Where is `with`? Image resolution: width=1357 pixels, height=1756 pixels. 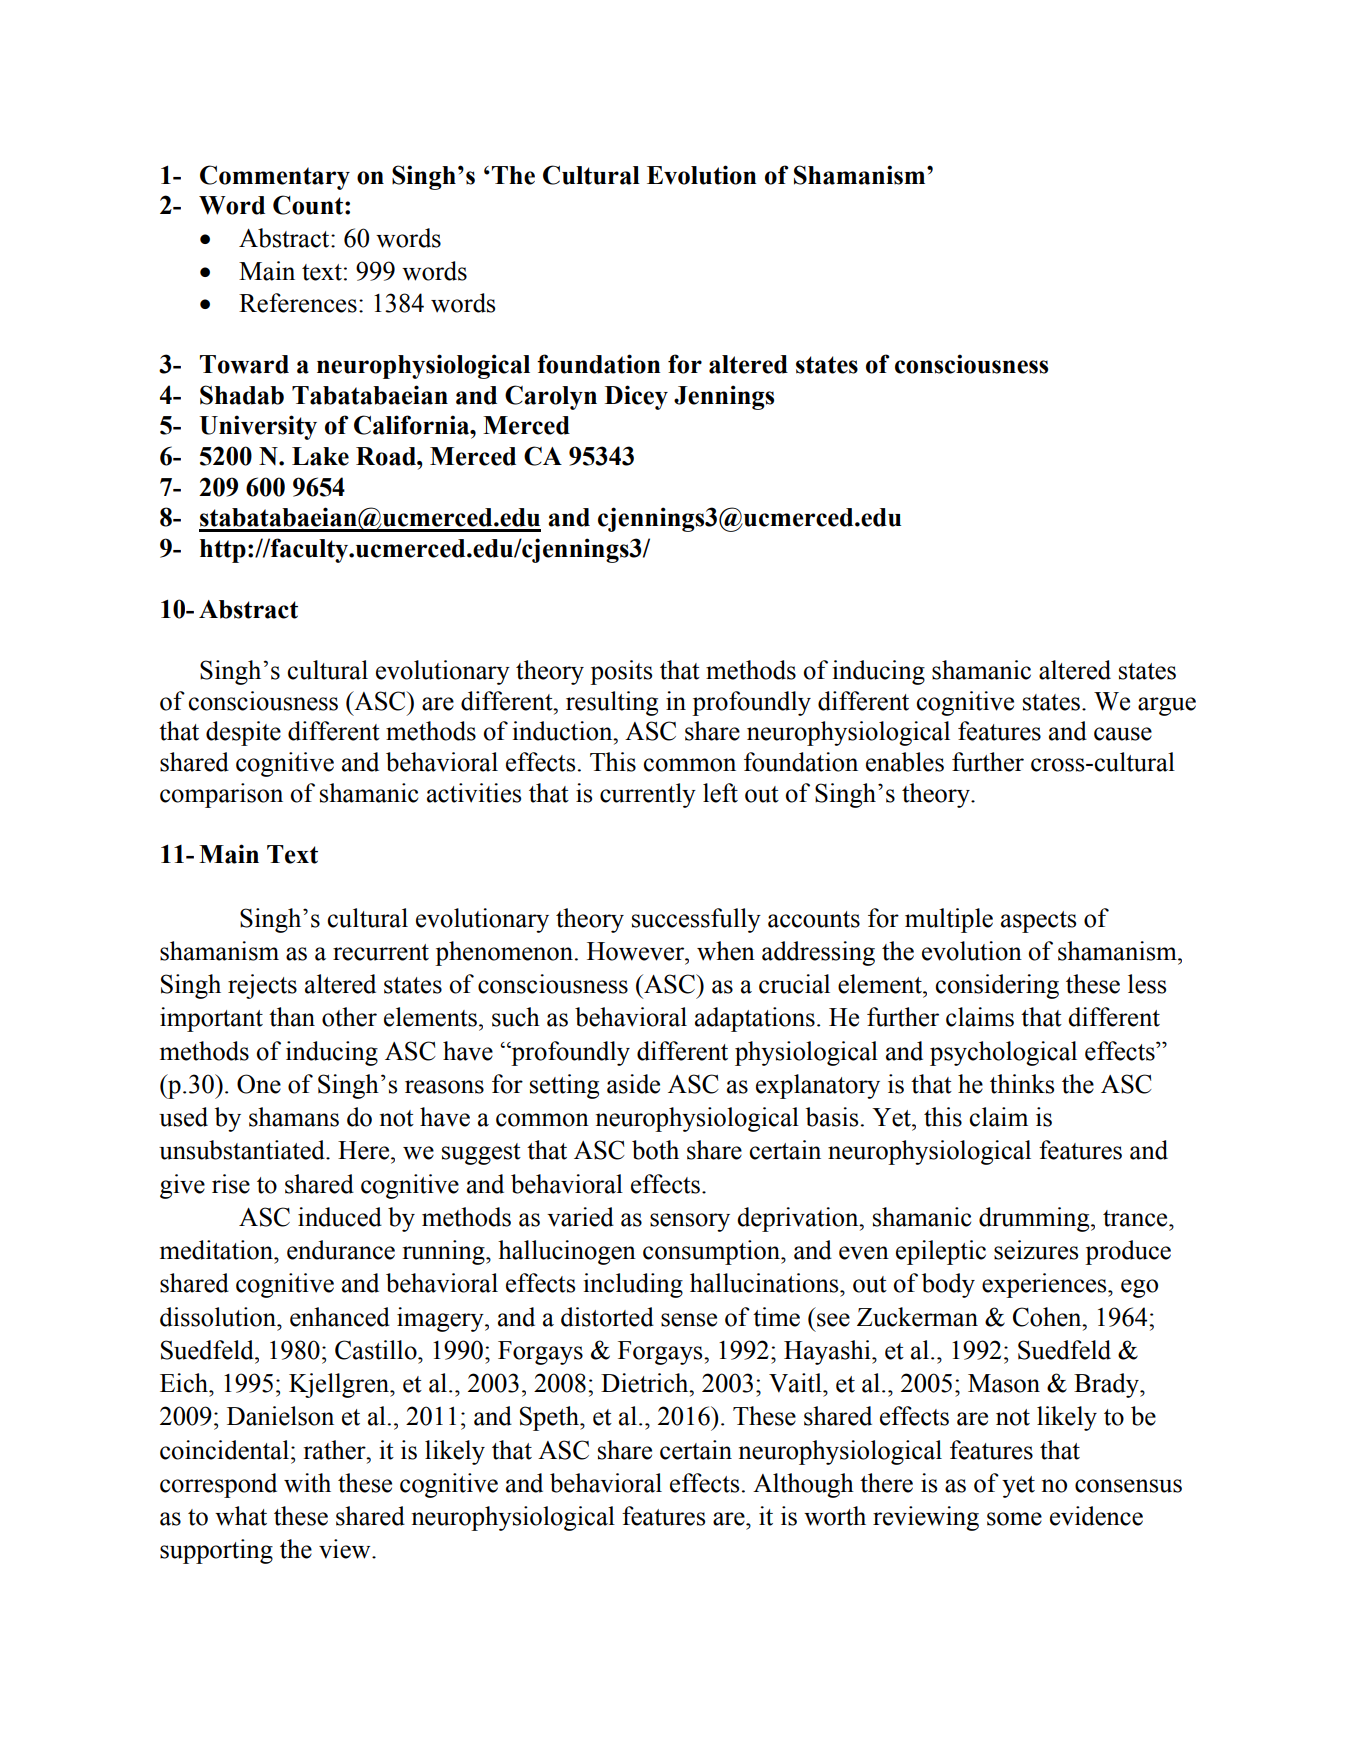 with is located at coordinates (307, 1483).
